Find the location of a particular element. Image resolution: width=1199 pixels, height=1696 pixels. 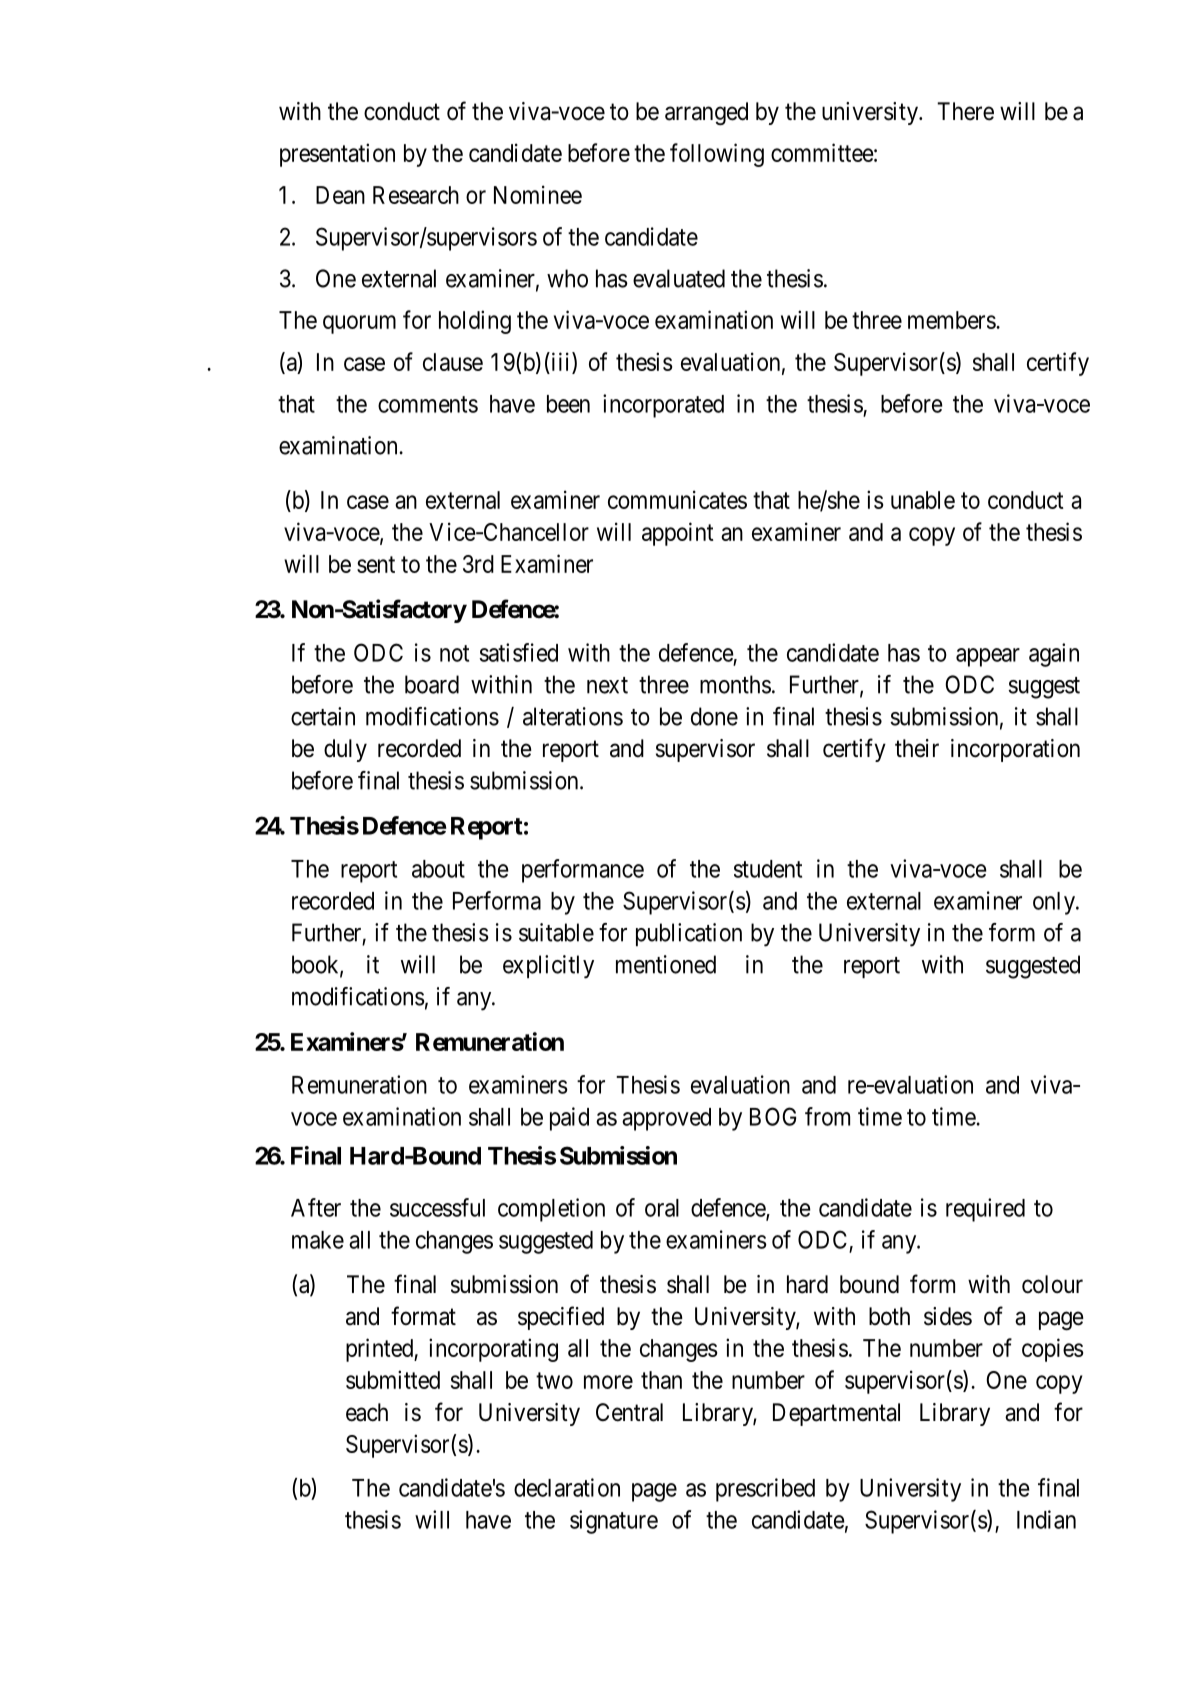

There is located at coordinates (965, 111).
